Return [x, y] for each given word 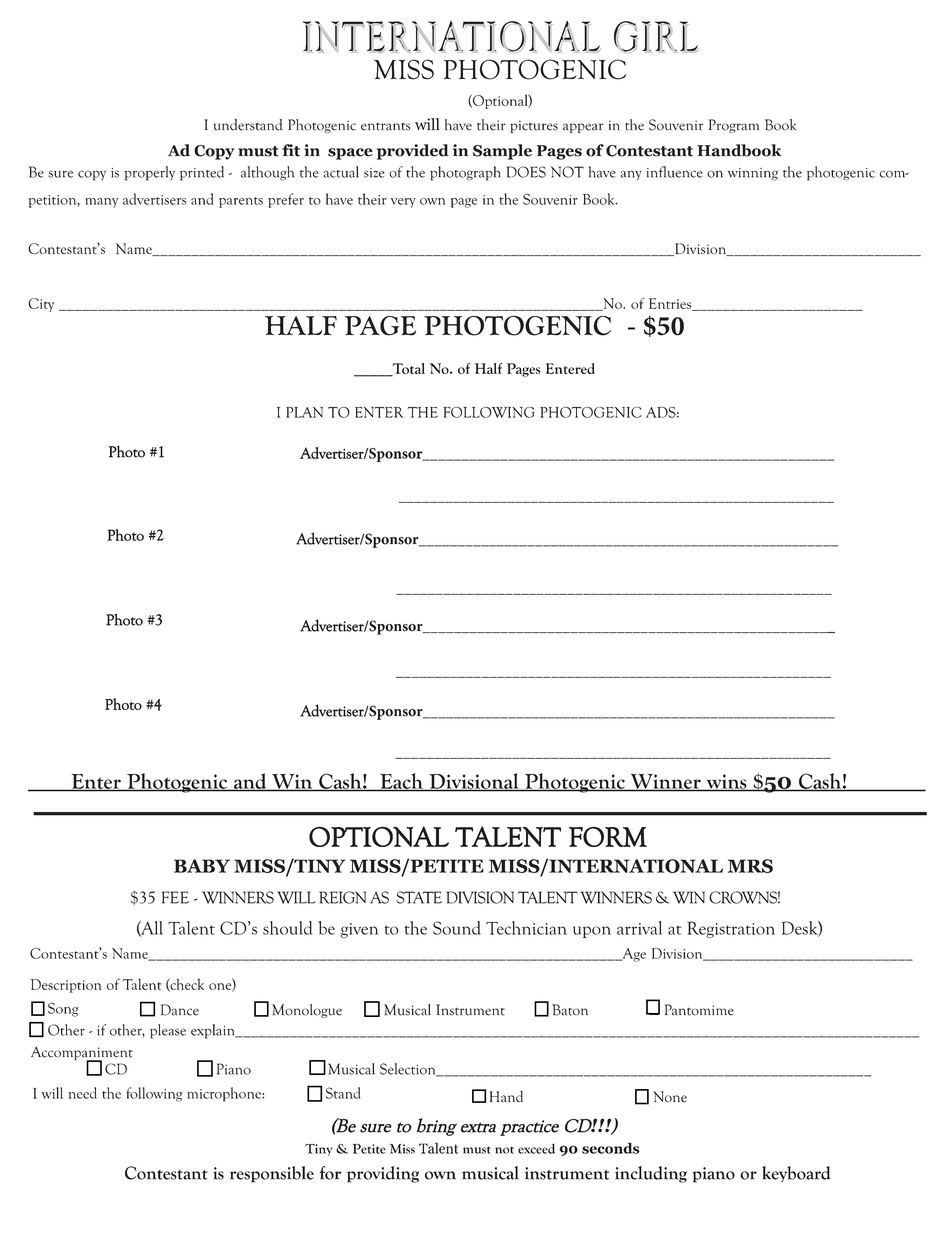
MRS [750, 866]
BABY [202, 866]
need [83, 1093]
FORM [608, 837]
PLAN [304, 412]
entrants [386, 127]
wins [726, 782]
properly [149, 173]
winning [753, 174]
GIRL [656, 37]
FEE [175, 897]
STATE [419, 897]
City [41, 305]
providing [383, 1174]
